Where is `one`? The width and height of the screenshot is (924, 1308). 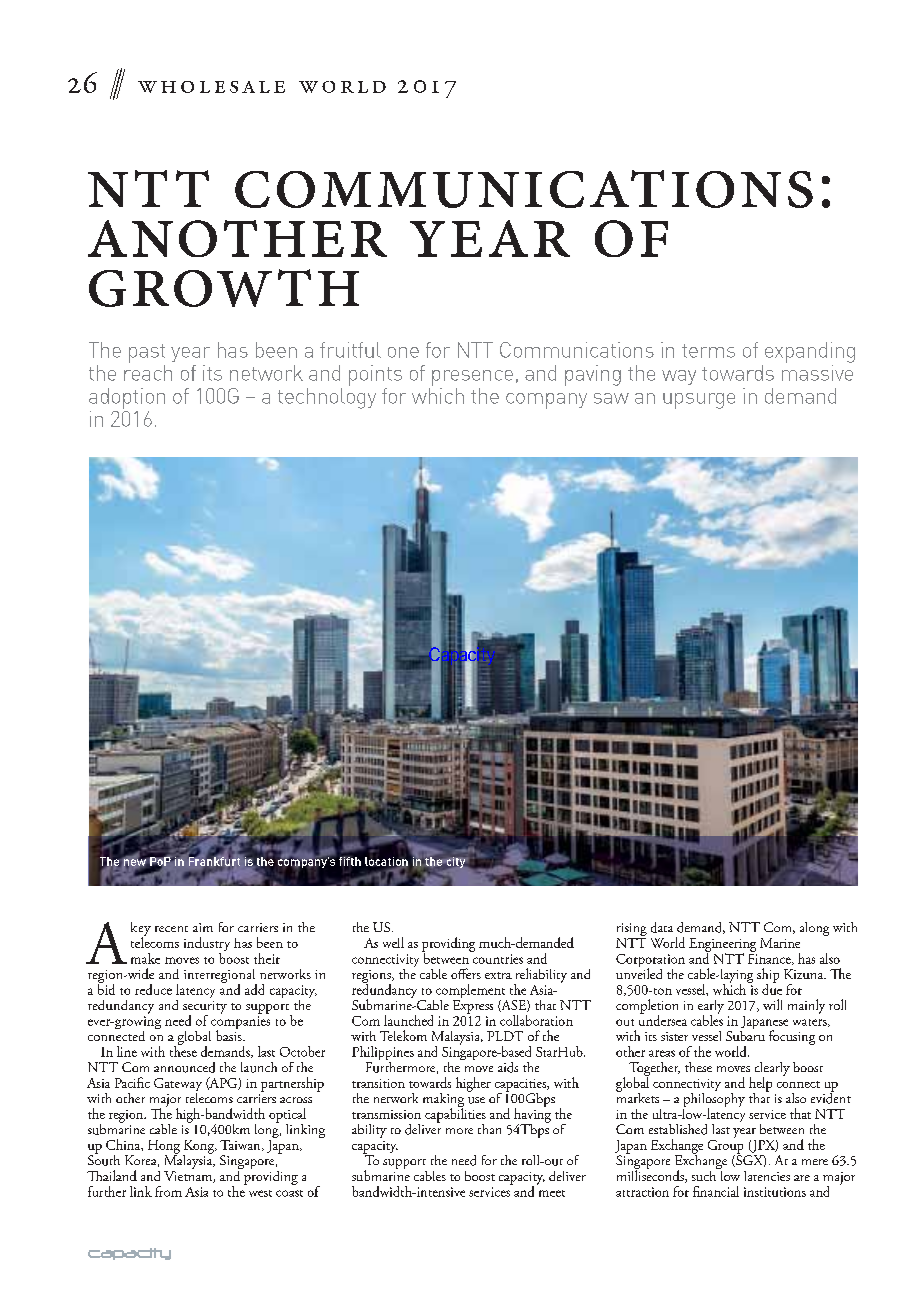
one is located at coordinates (403, 352).
